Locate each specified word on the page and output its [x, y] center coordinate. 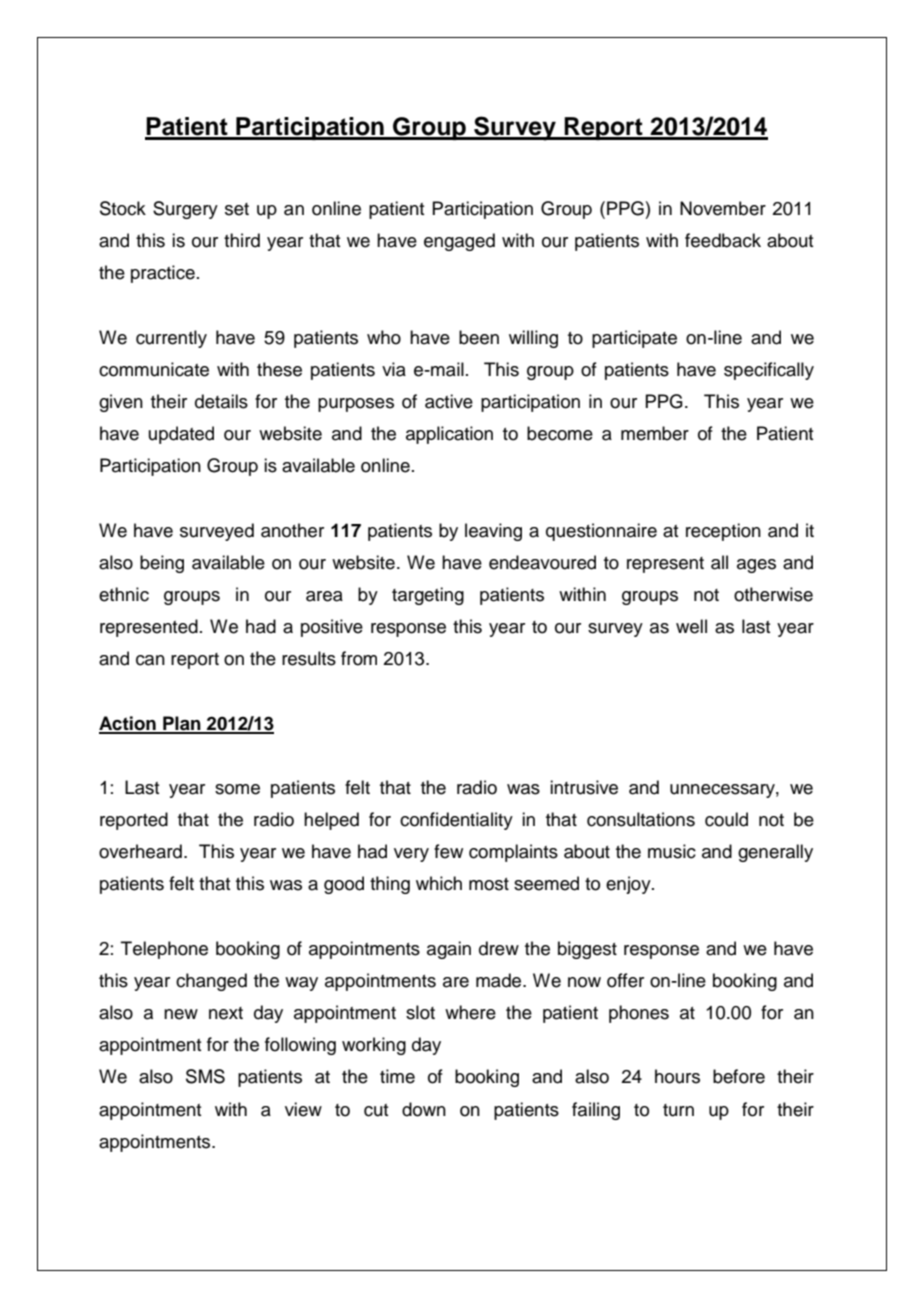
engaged [459, 242]
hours [677, 1076]
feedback [723, 240]
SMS [205, 1076]
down [424, 1109]
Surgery [185, 210]
